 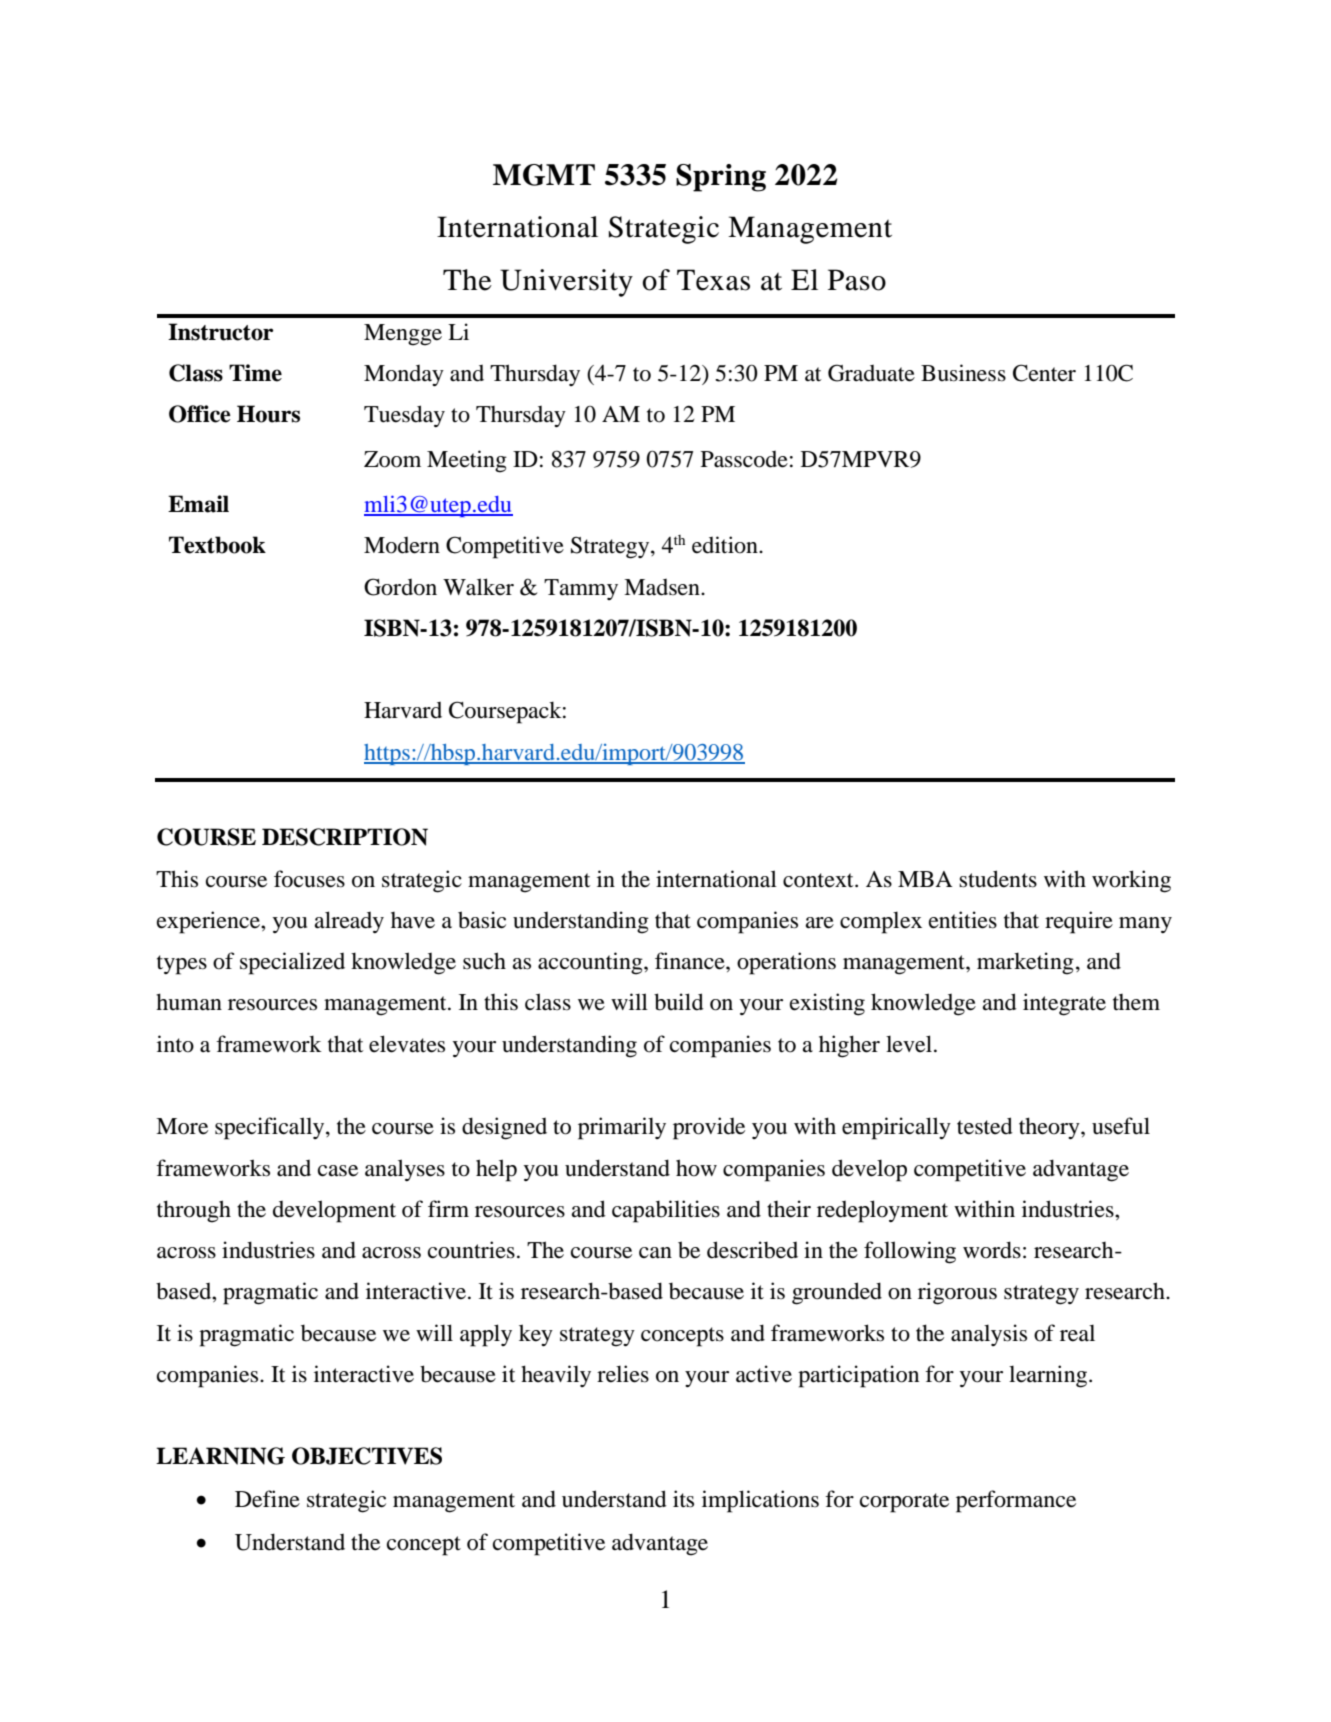 I want to click on edition, so click(x=726, y=545).
